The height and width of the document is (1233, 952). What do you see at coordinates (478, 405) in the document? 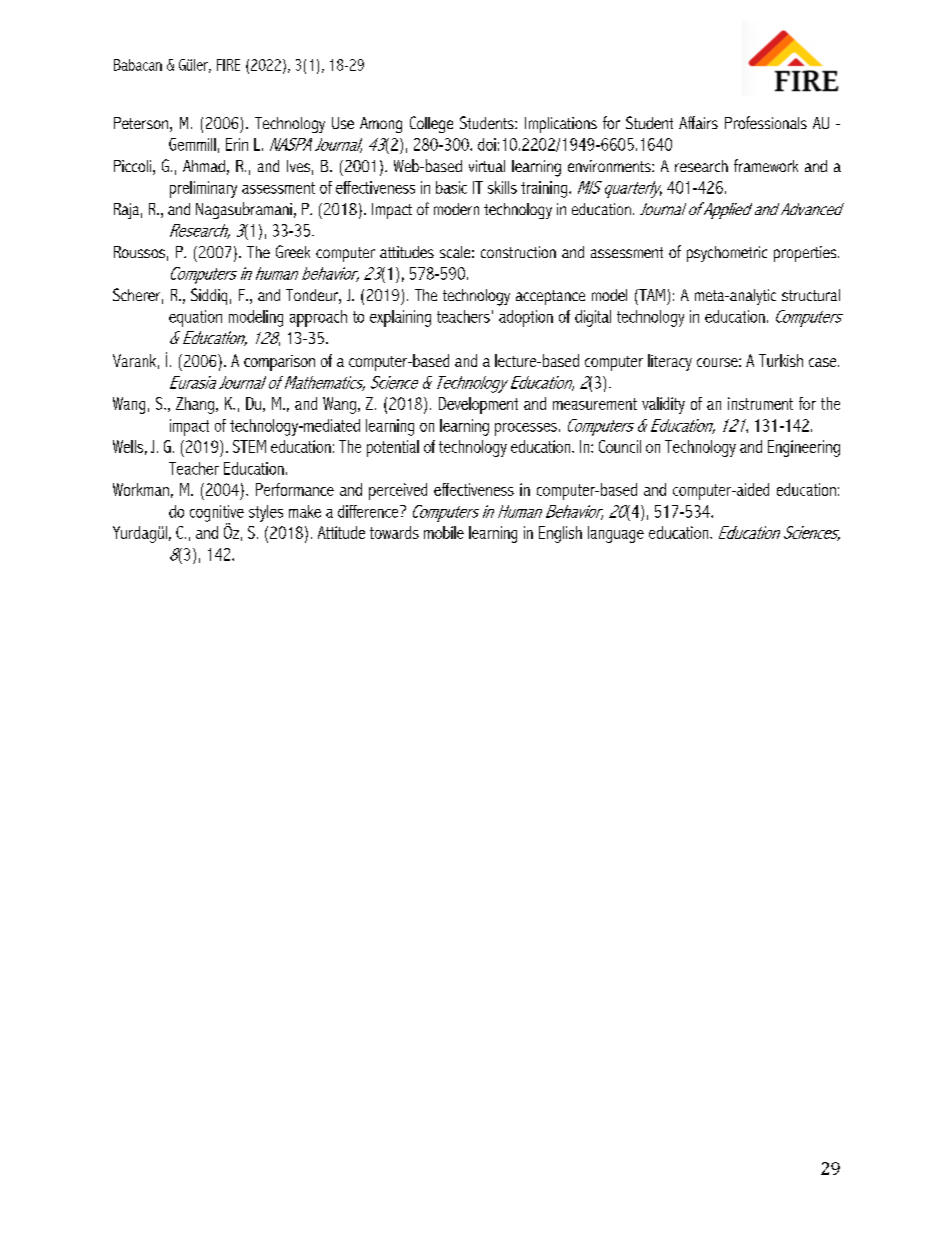
I see `Development` at bounding box center [478, 405].
